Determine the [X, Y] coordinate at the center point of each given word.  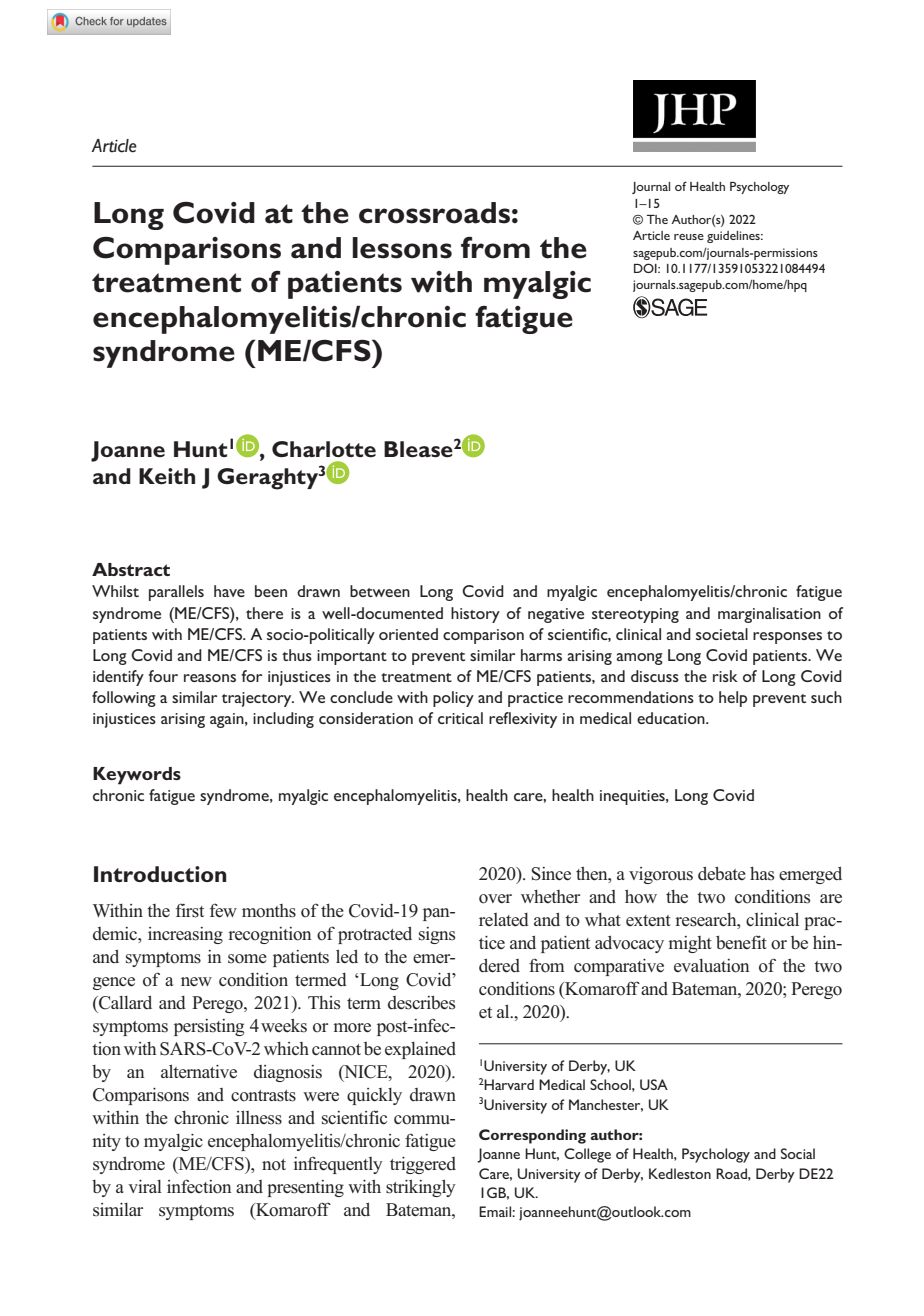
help [733, 699]
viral [145, 1186]
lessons [402, 248]
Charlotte [324, 449]
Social [798, 1153]
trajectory [258, 699]
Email [496, 1211]
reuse [689, 237]
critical [460, 718]
